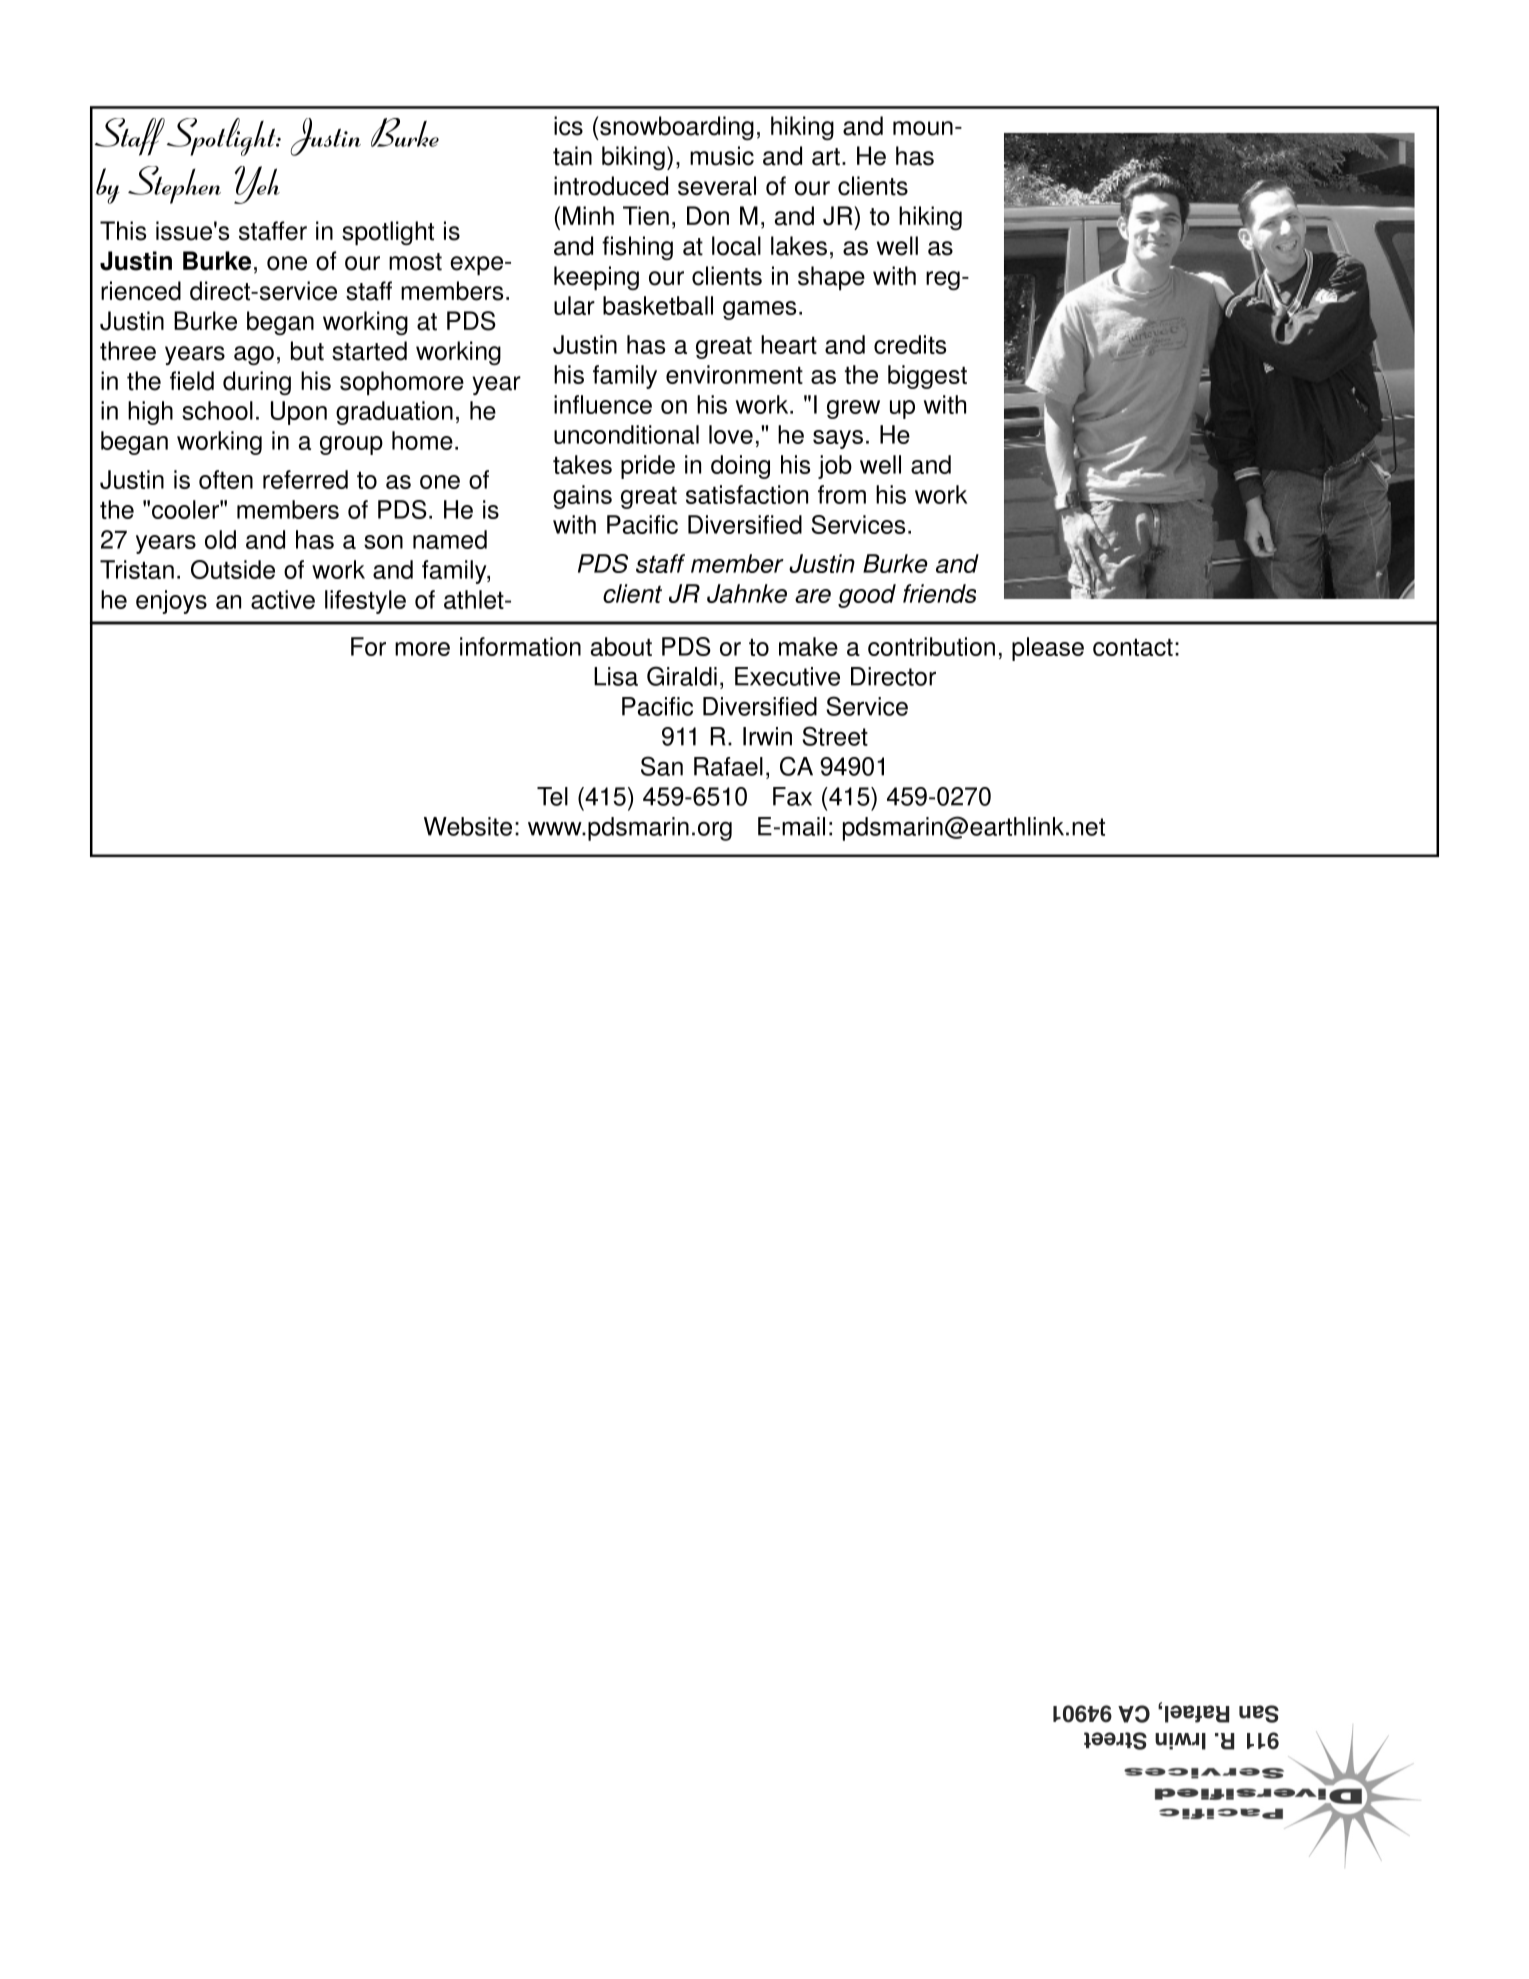  Describe the element at coordinates (792, 796) in the screenshot. I see `Fax` at that location.
